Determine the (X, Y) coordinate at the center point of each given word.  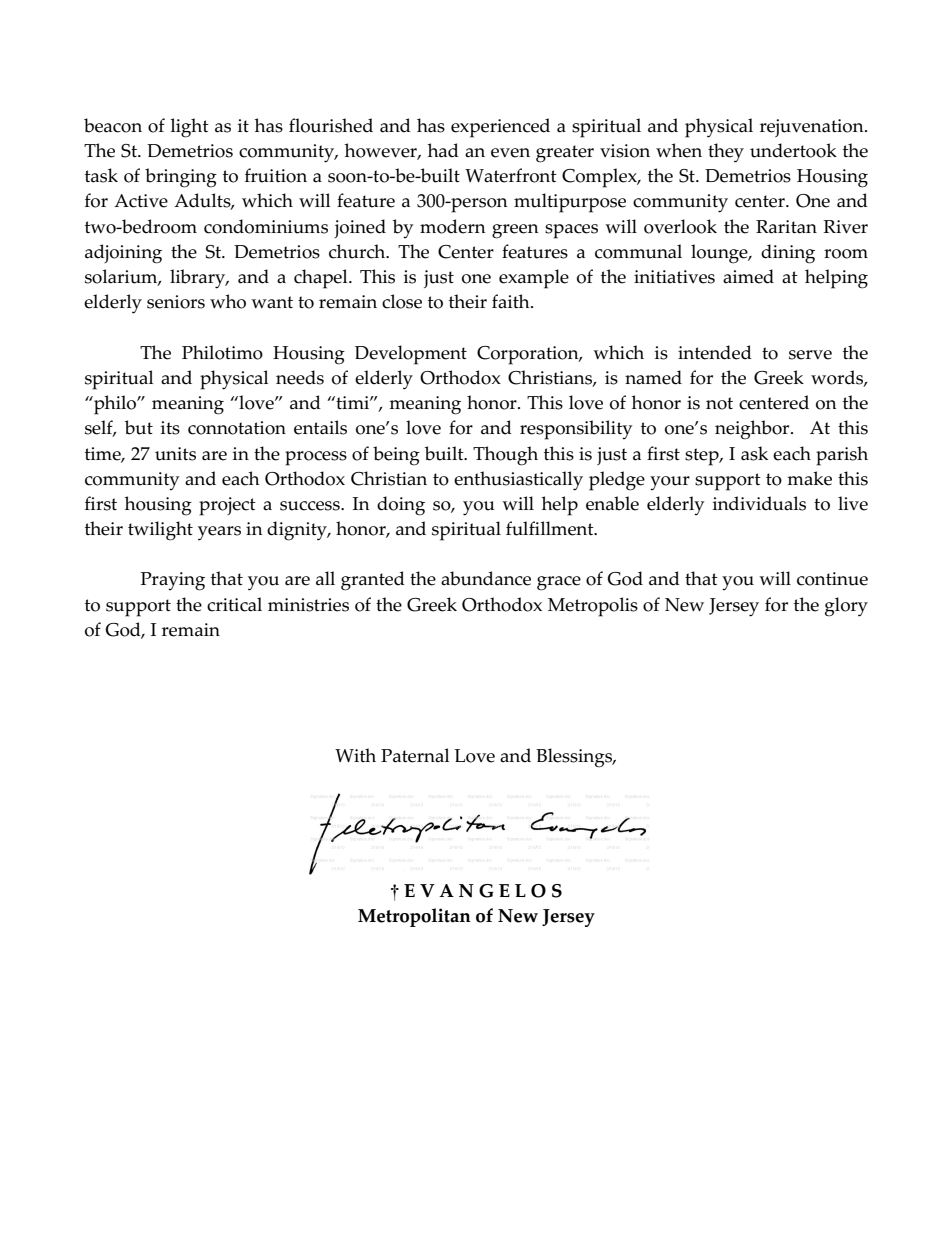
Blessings (575, 758)
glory (846, 607)
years (219, 533)
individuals (759, 503)
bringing (181, 178)
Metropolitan (414, 917)
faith (512, 301)
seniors (176, 302)
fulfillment (551, 528)
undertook (793, 150)
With (355, 755)
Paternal (415, 755)
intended (715, 352)
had (443, 150)
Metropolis (593, 607)
